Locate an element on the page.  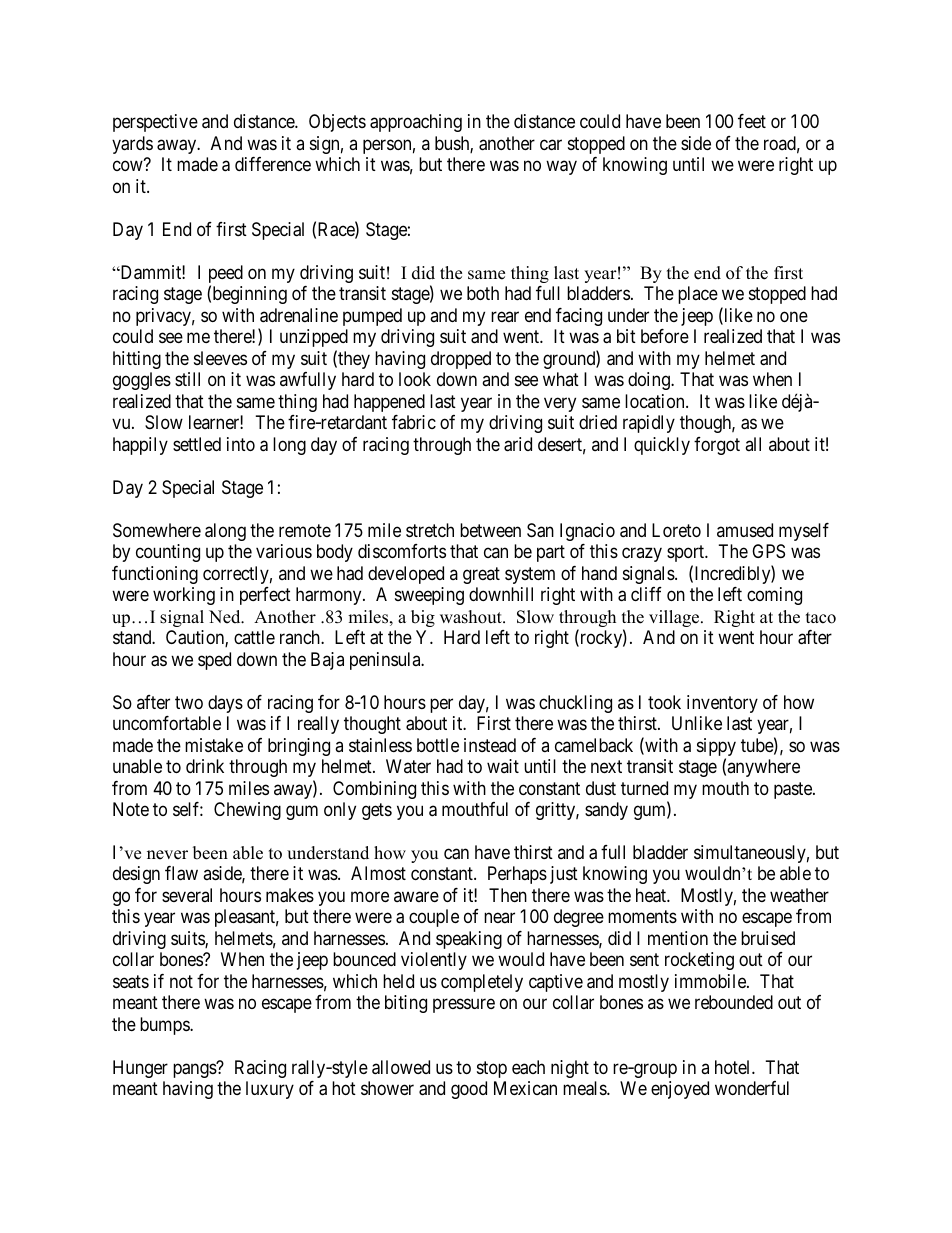
still is located at coordinates (187, 379).
